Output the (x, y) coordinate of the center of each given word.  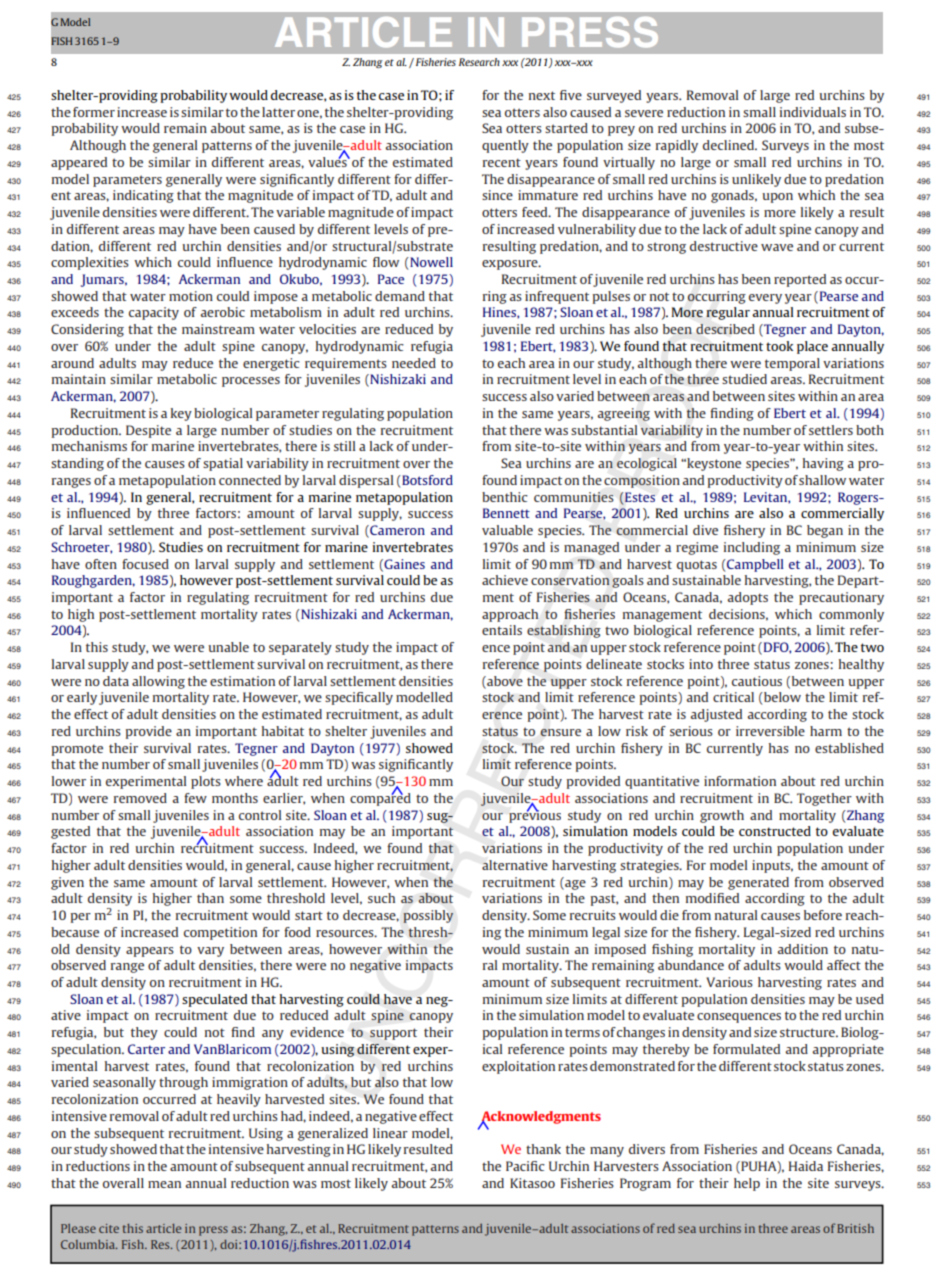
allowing (158, 682)
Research (479, 62)
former (94, 112)
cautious (757, 681)
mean (164, 1184)
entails (502, 630)
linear (390, 1133)
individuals (813, 112)
